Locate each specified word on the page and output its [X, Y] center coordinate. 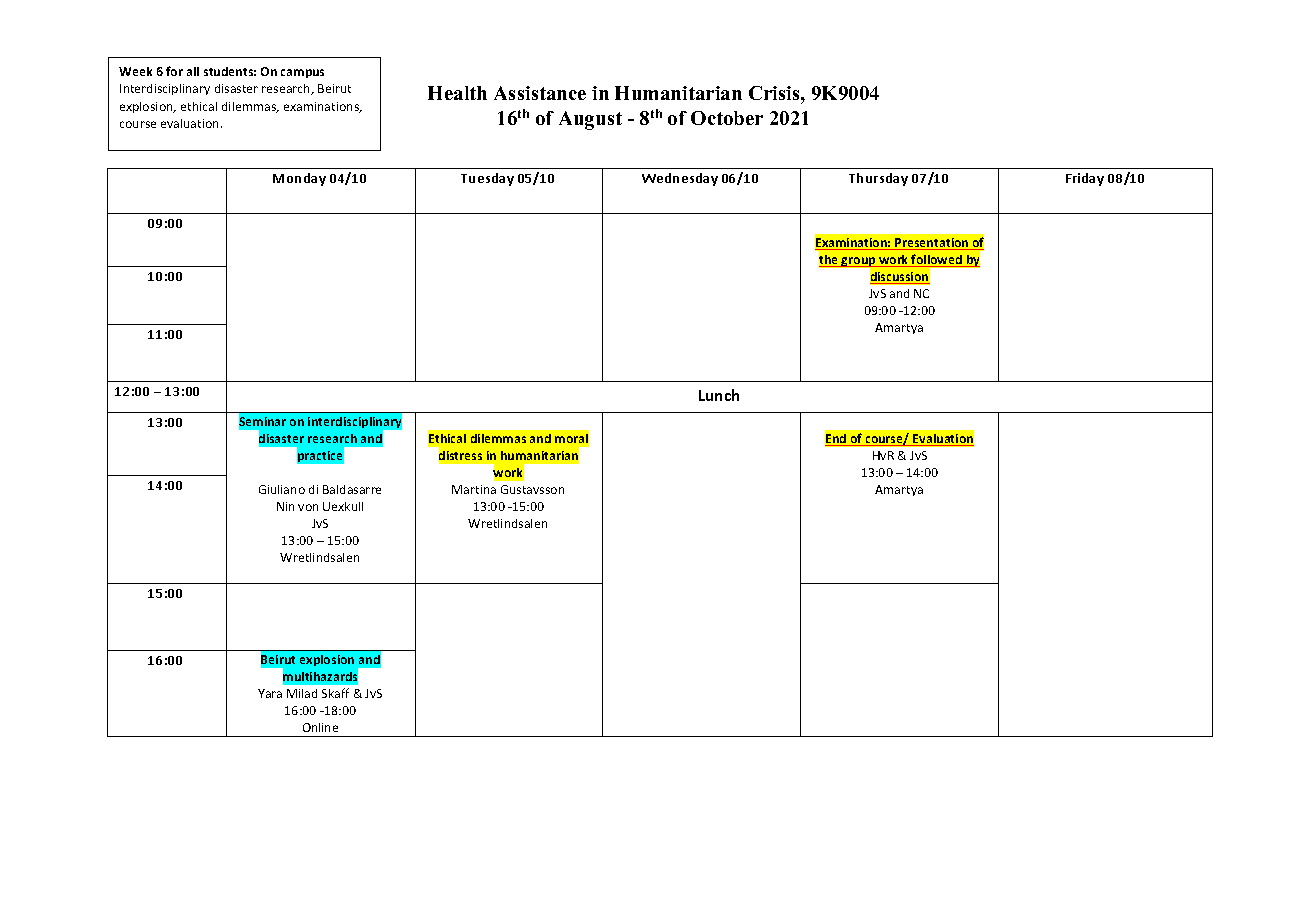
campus [302, 73]
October [727, 118]
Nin [285, 506]
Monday [299, 179]
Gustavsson [532, 489]
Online [320, 727]
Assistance [540, 93]
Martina [474, 489]
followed [937, 260]
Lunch [719, 395]
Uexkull [343, 506]
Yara [270, 693]
